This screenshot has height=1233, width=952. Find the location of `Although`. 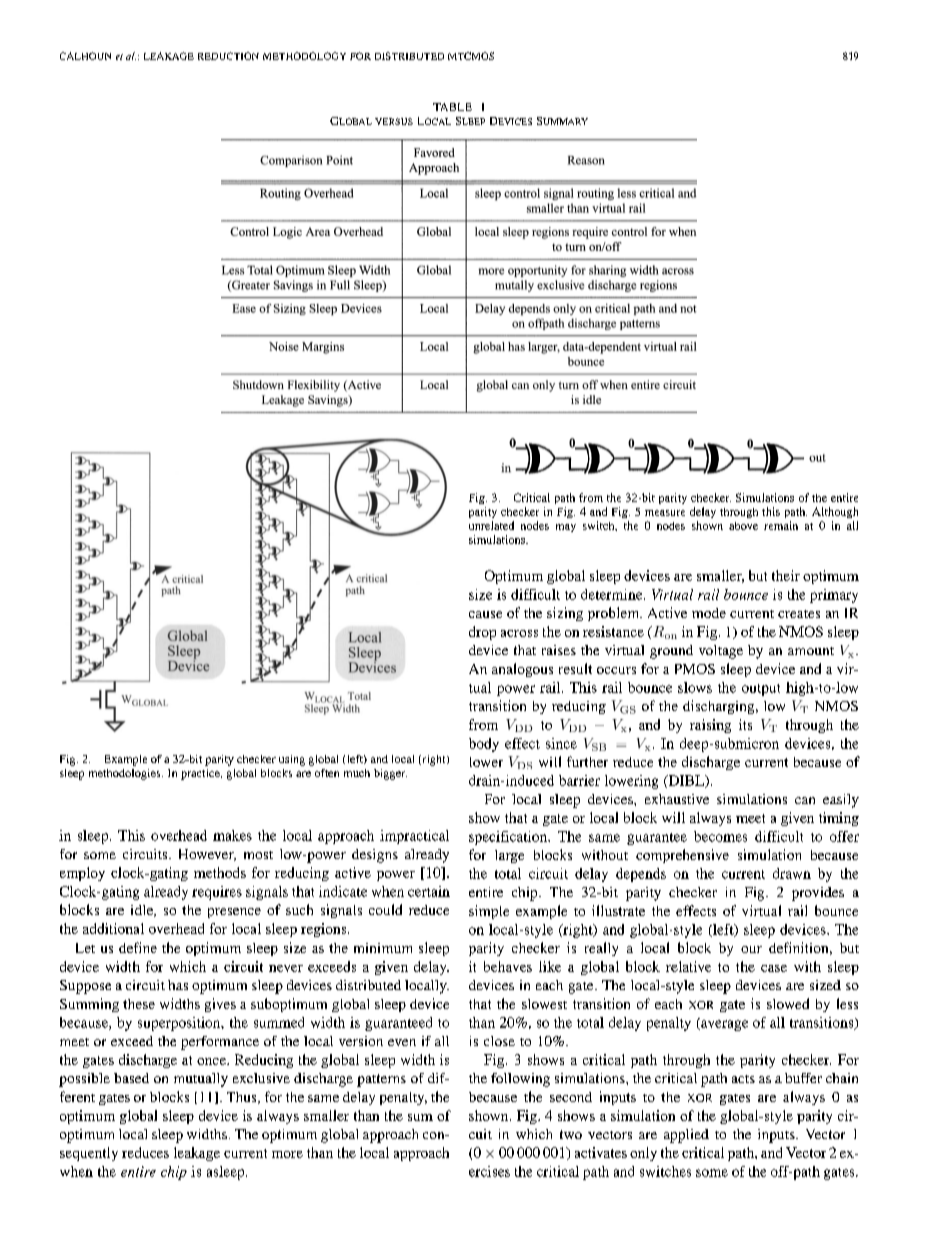

Although is located at coordinates (835, 512).
